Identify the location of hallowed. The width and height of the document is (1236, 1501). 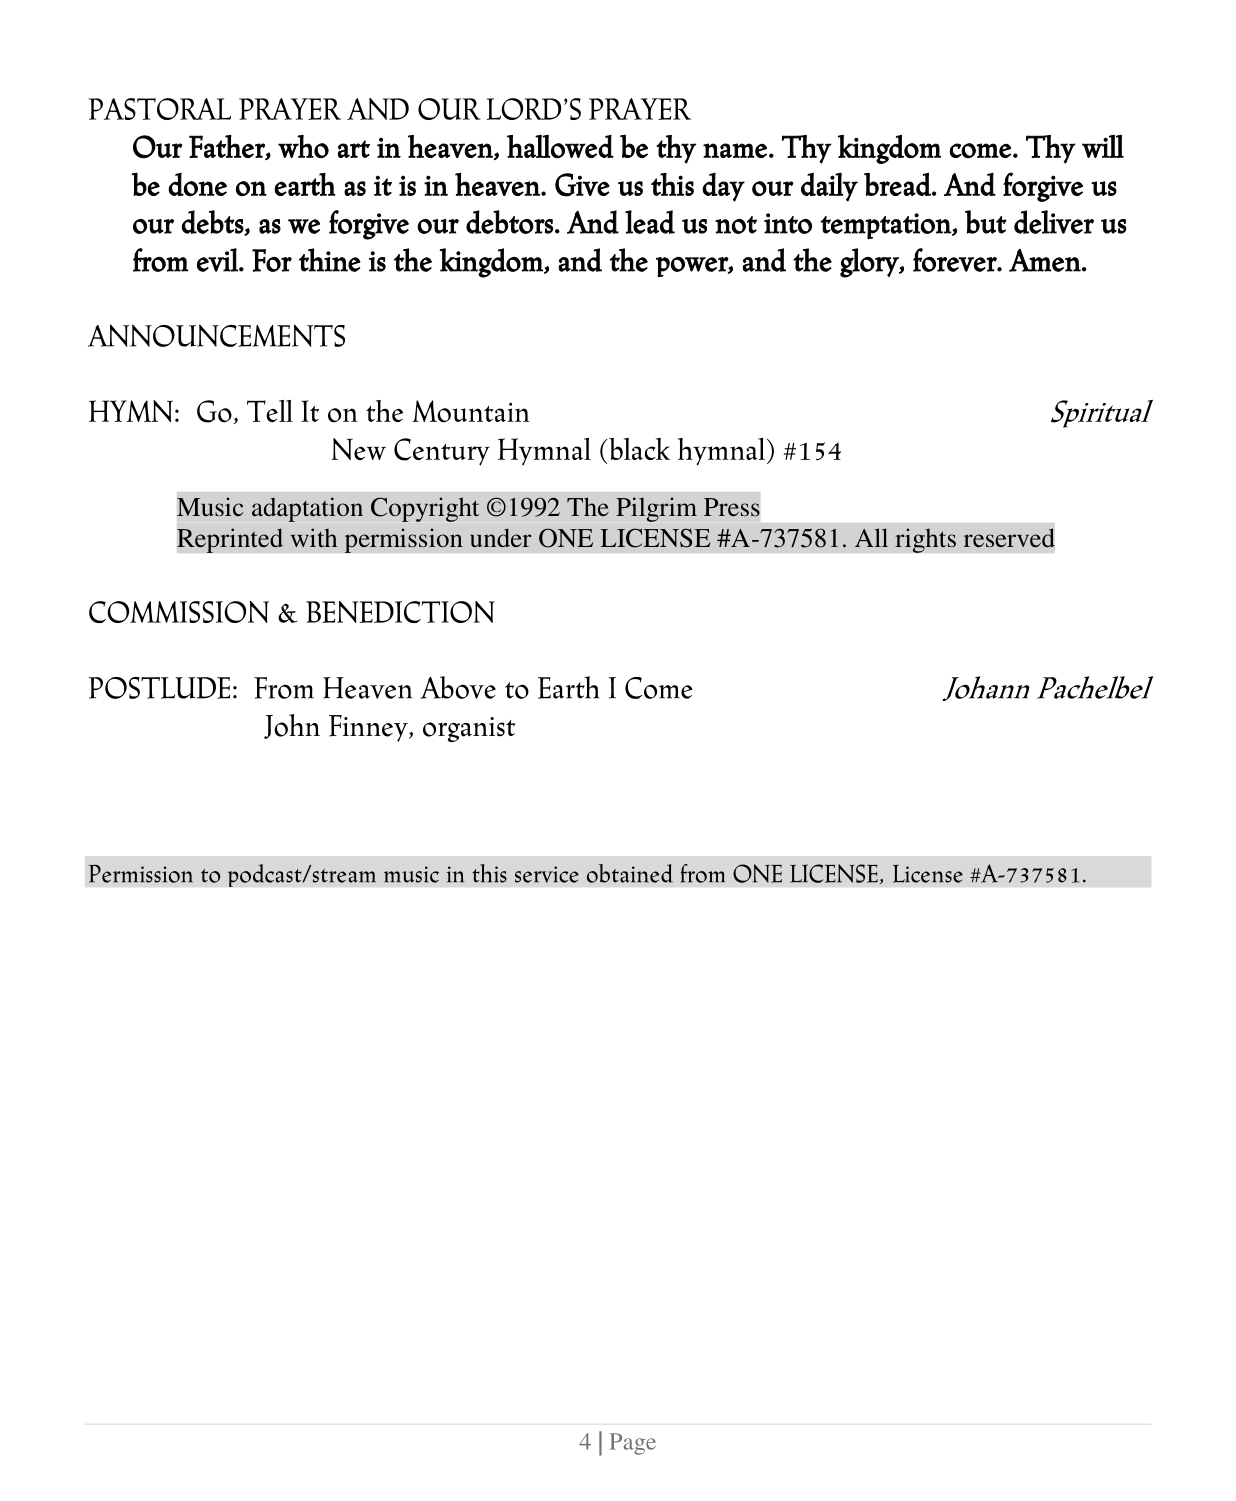
(560, 147).
